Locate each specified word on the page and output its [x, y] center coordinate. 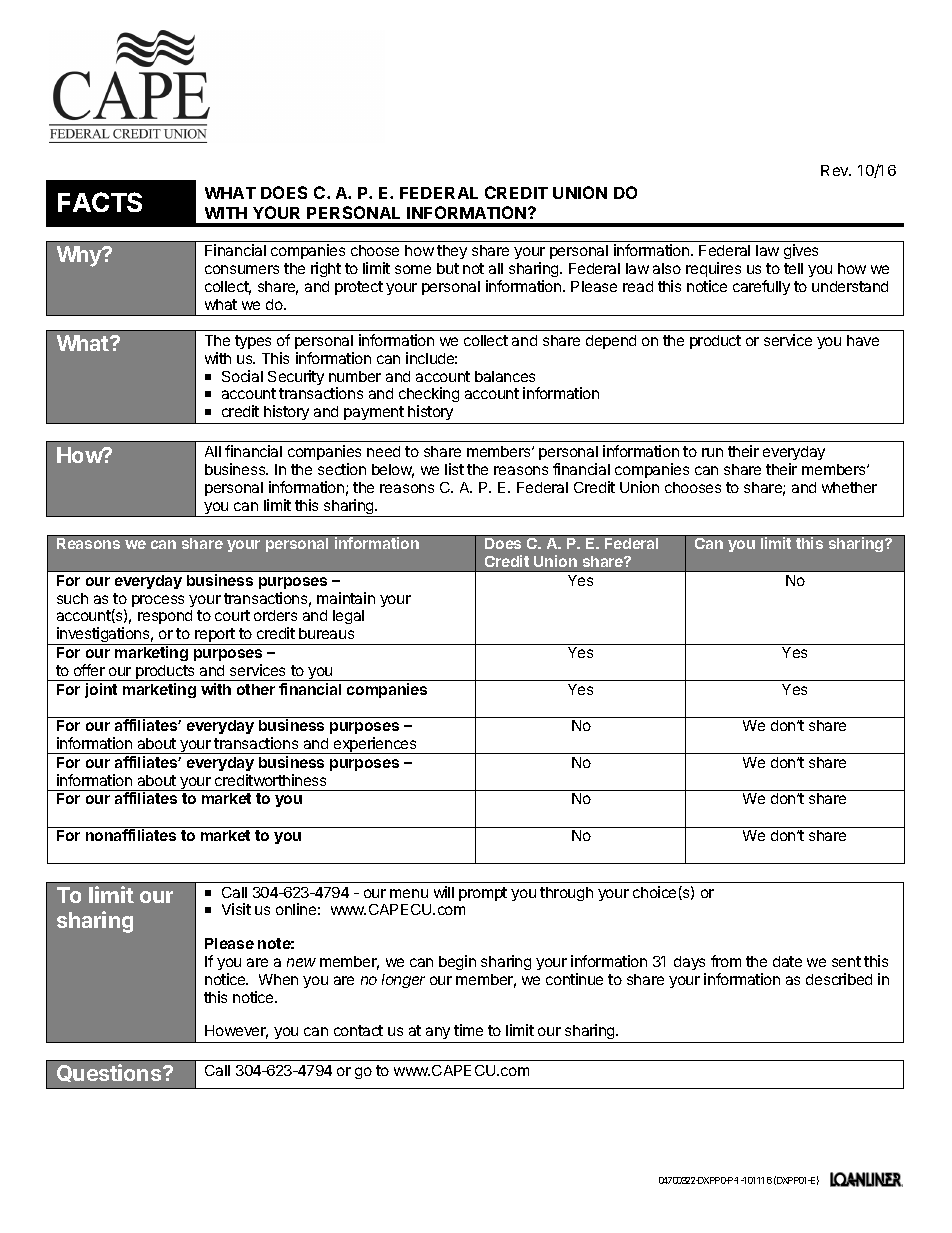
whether [849, 487]
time [468, 1030]
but [448, 268]
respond [165, 617]
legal [348, 617]
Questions [110, 1073]
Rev [836, 170]
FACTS [100, 202]
